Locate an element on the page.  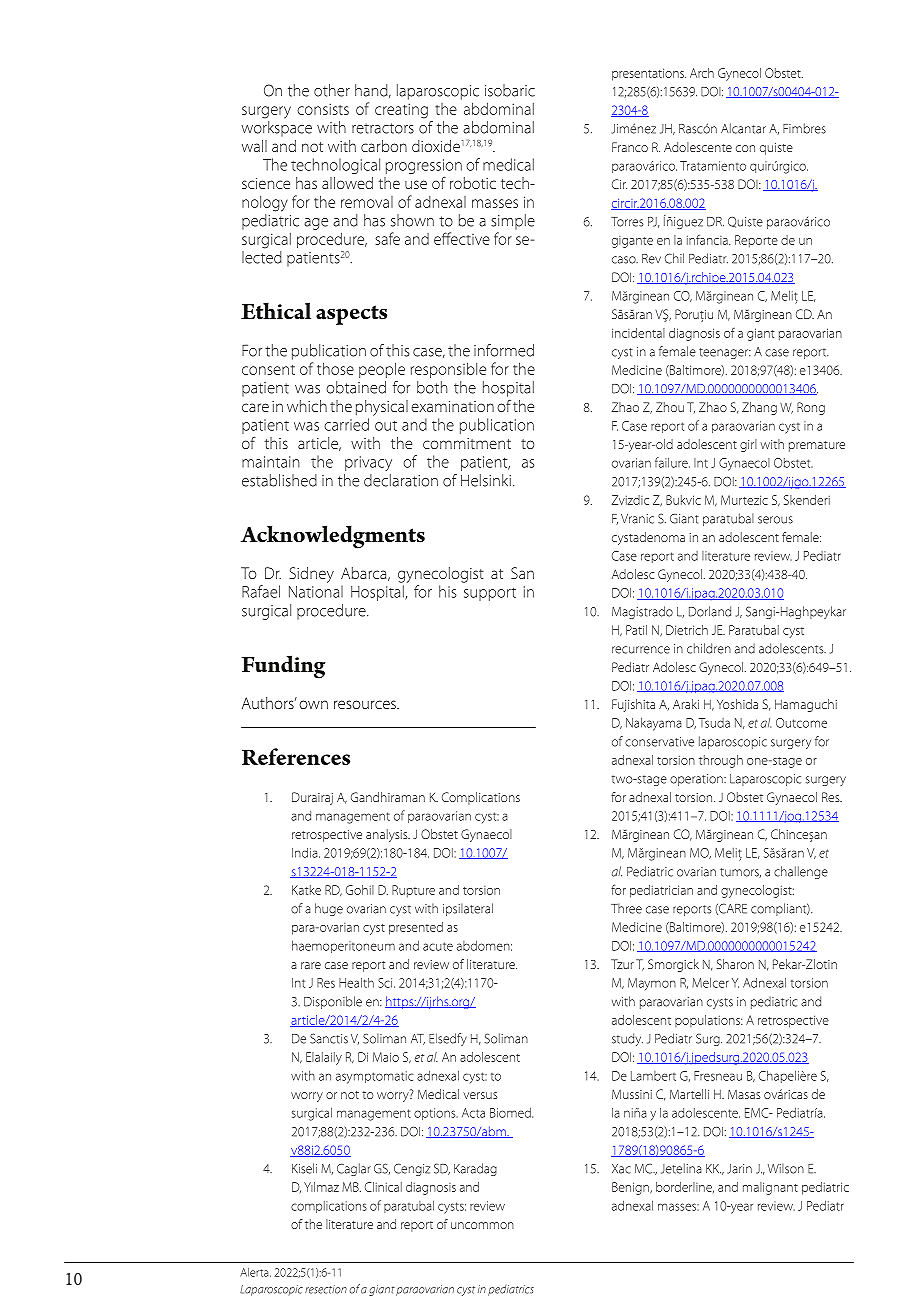
rare is located at coordinates (311, 965).
